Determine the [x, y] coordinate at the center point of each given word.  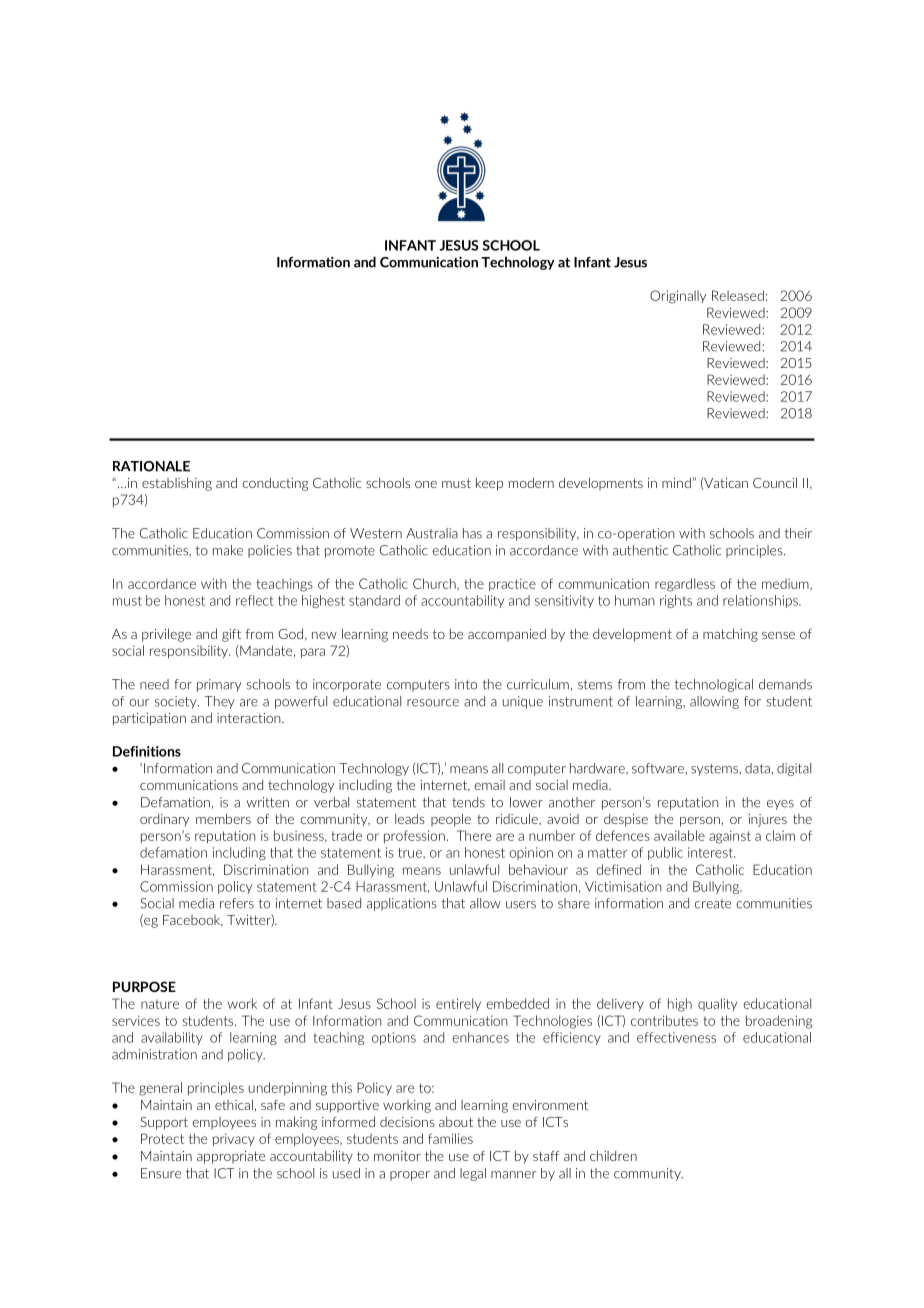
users [521, 905]
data [757, 768]
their [798, 533]
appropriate [231, 1157]
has [472, 533]
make [228, 550]
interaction [250, 718]
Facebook [193, 921]
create [713, 904]
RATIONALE [151, 466]
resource [433, 703]
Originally [678, 297]
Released [738, 295]
